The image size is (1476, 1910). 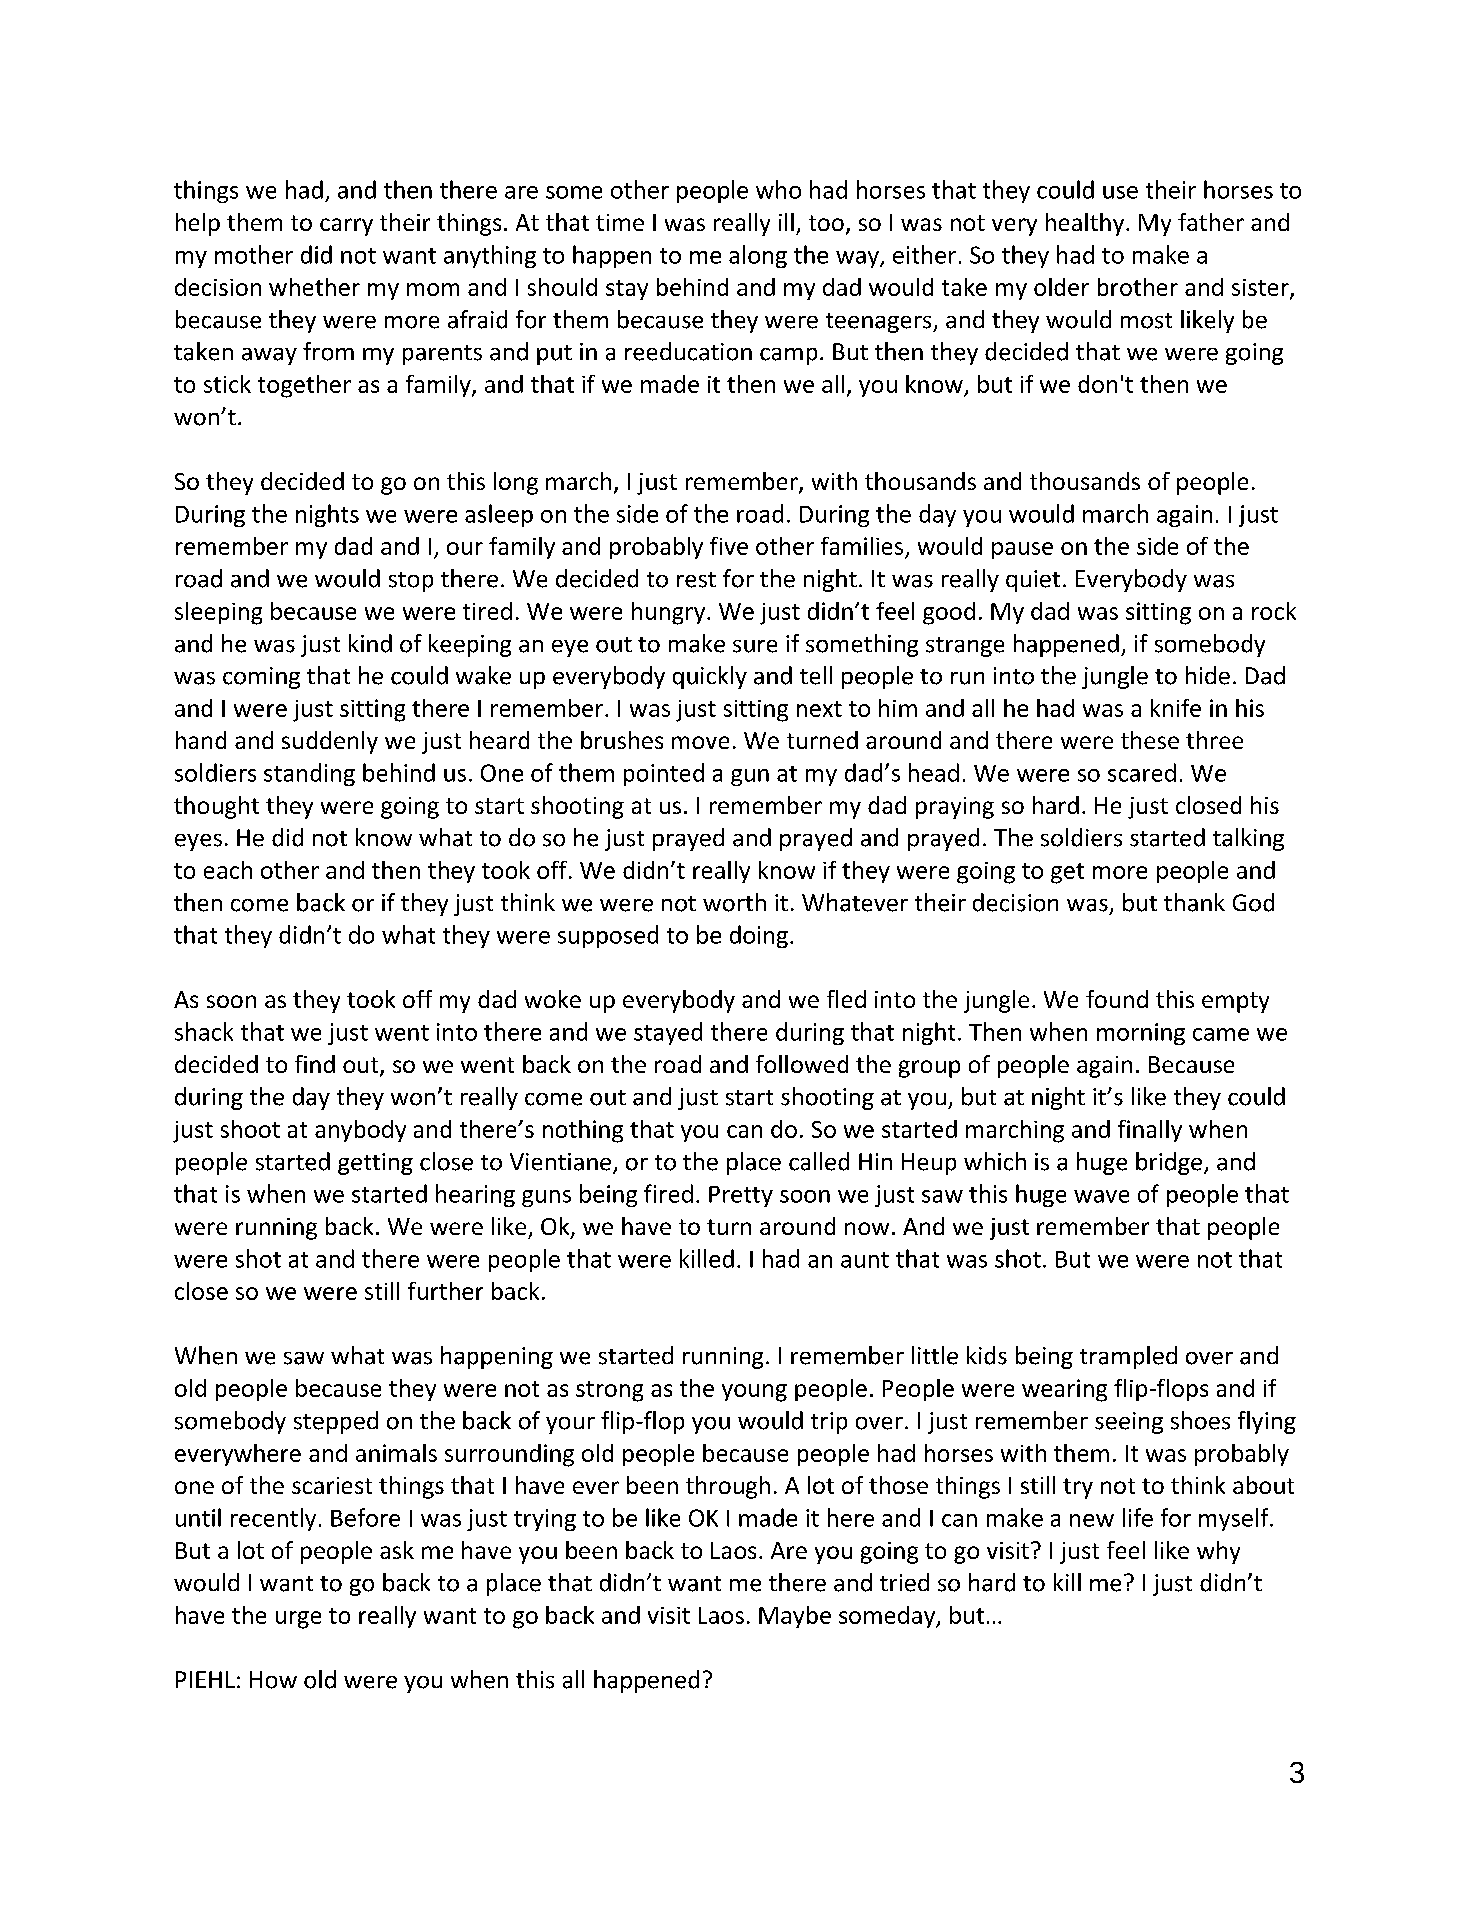 What do you see at coordinates (336, 1422) in the screenshot?
I see `stepped` at bounding box center [336, 1422].
